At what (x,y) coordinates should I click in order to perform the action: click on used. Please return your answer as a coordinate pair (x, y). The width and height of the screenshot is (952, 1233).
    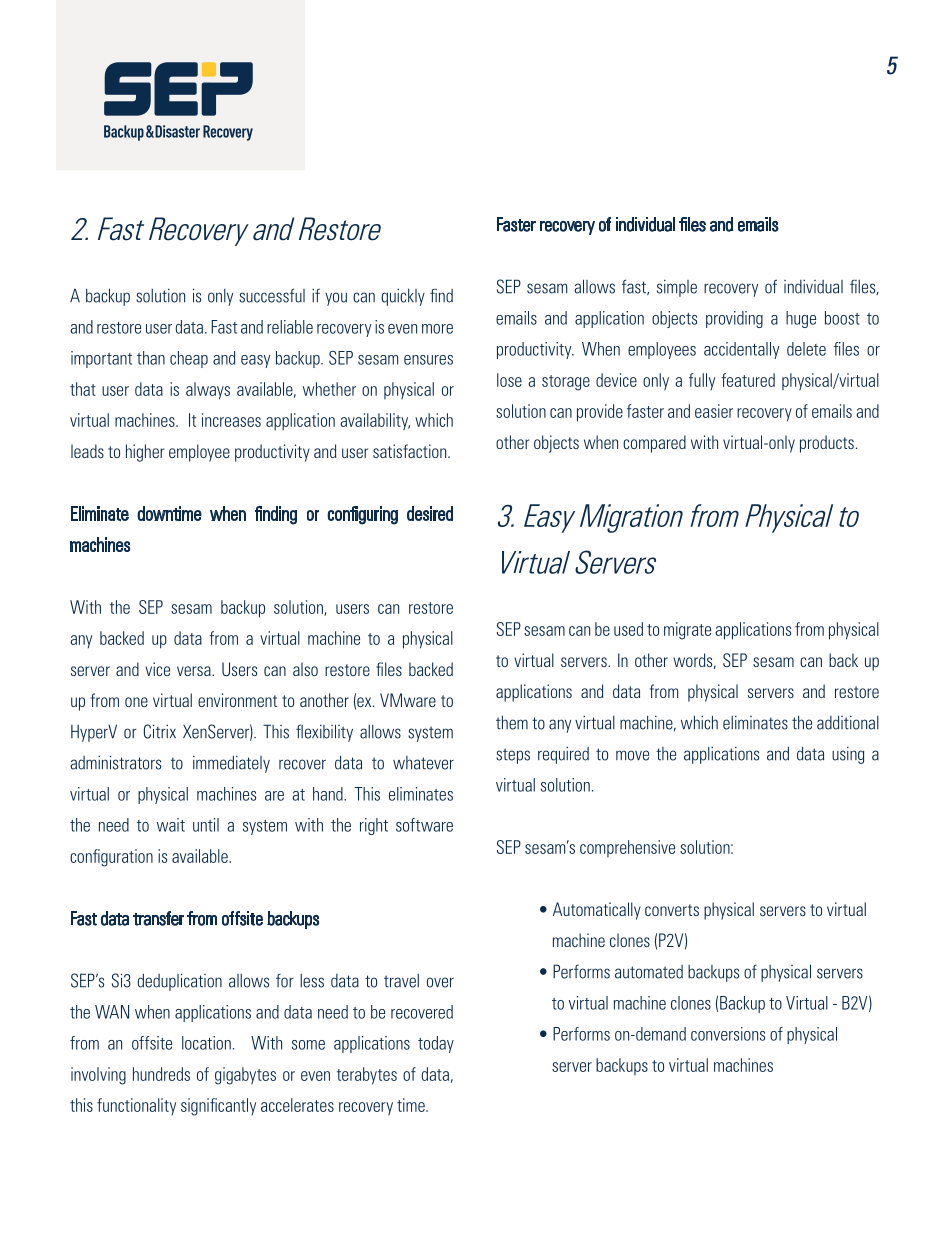
    Looking at the image, I should click on (628, 629).
